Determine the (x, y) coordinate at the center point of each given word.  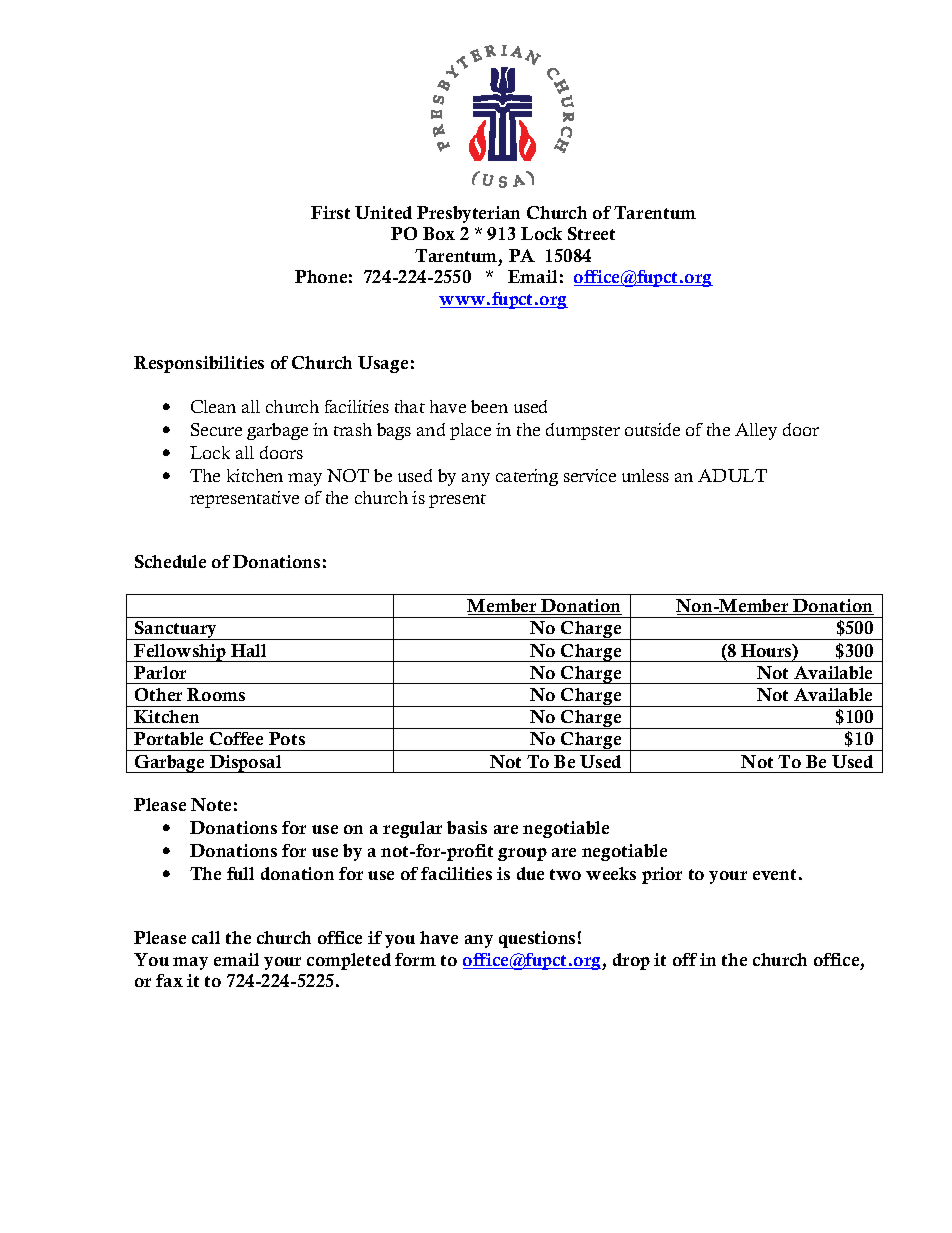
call (206, 937)
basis (467, 827)
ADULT (732, 475)
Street (591, 233)
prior (662, 875)
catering (527, 477)
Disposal (246, 764)
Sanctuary (176, 630)
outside (652, 429)
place (470, 431)
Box (439, 233)
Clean (213, 406)
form (415, 959)
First (330, 212)
